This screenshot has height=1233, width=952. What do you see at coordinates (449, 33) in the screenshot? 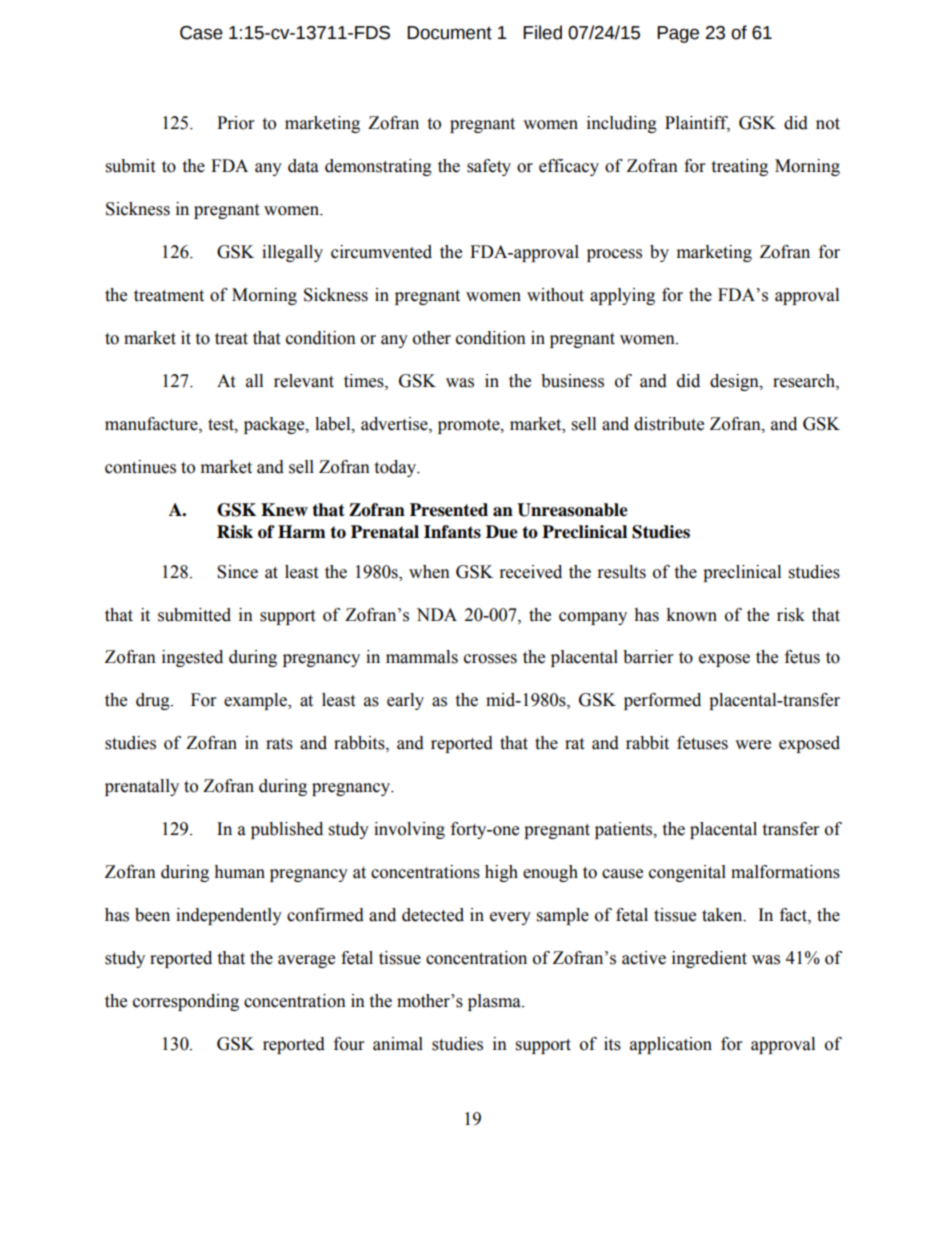
I see `Document` at bounding box center [449, 33].
